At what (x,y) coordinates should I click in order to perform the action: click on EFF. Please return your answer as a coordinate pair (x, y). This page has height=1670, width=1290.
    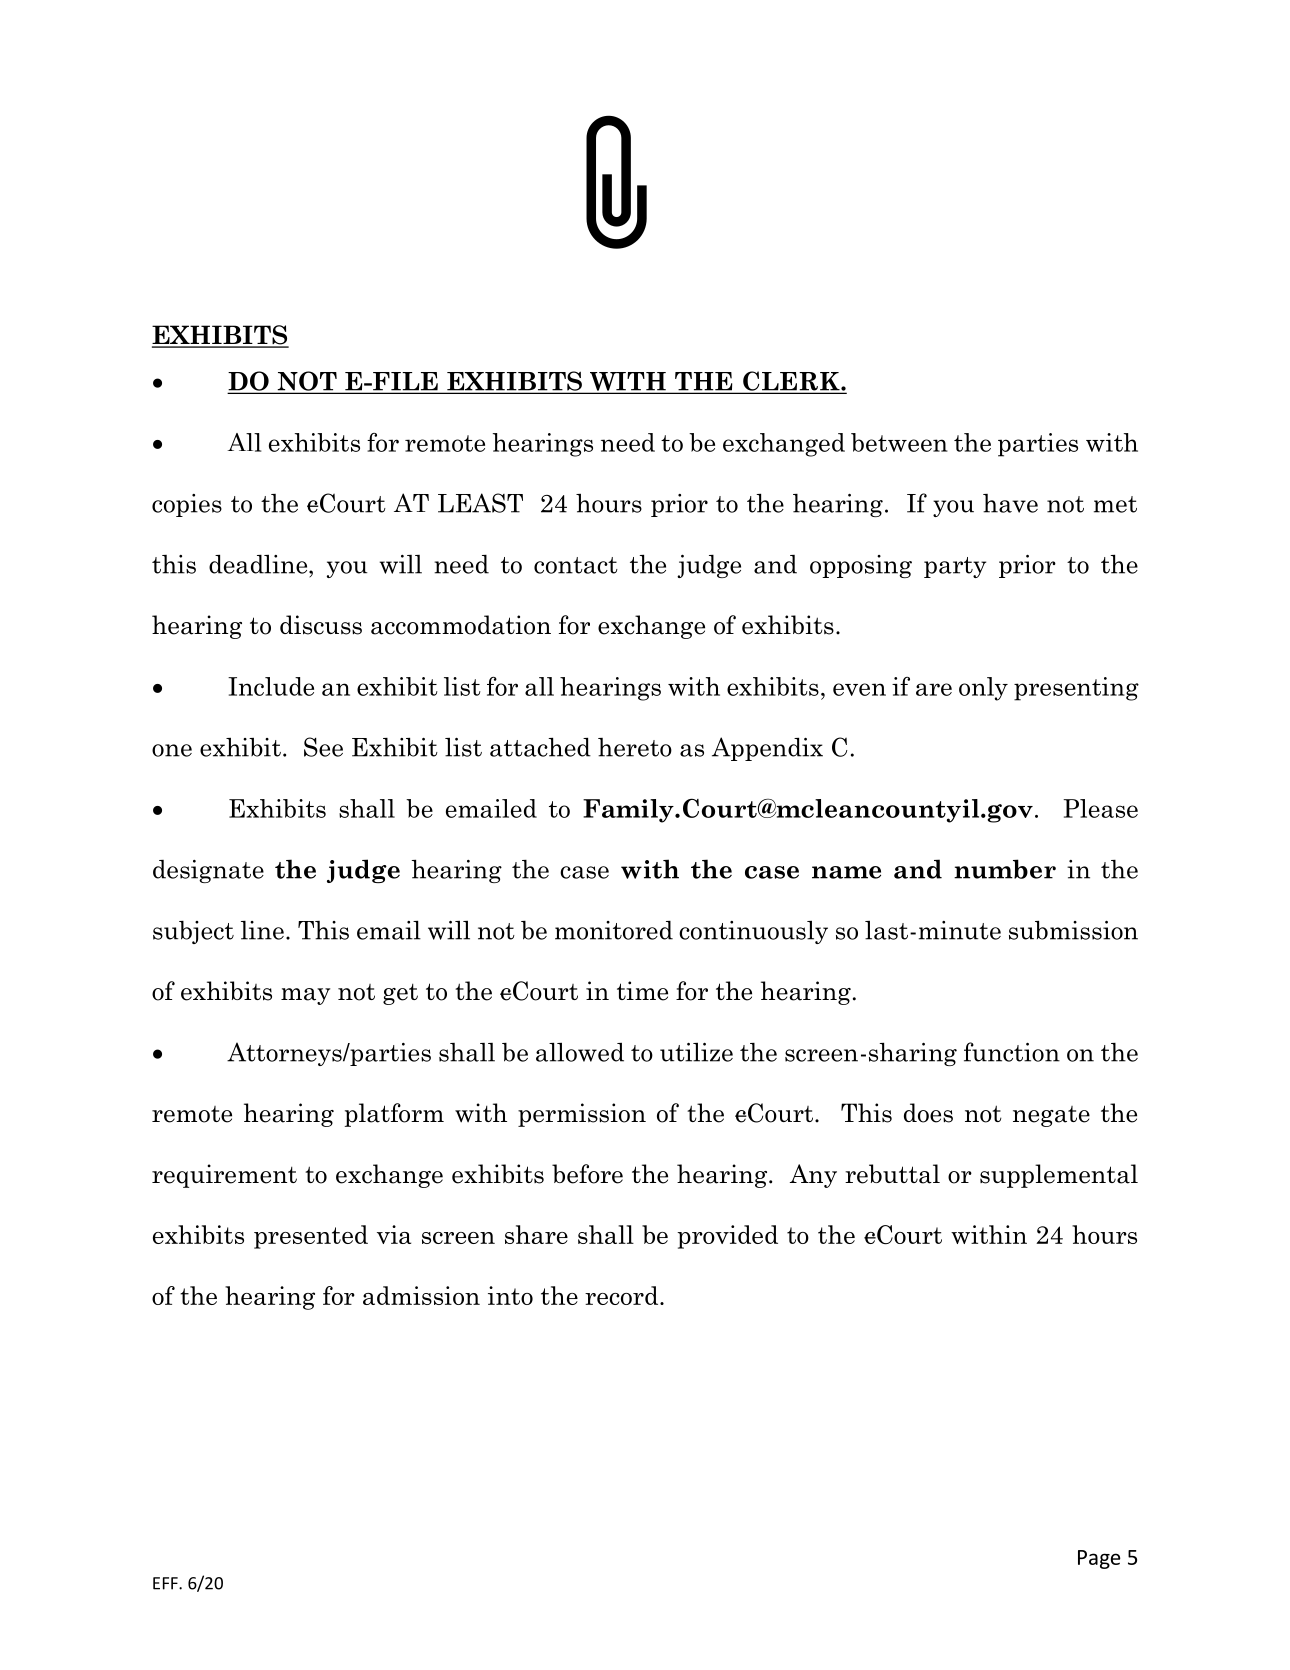
    Looking at the image, I should click on (166, 1583).
